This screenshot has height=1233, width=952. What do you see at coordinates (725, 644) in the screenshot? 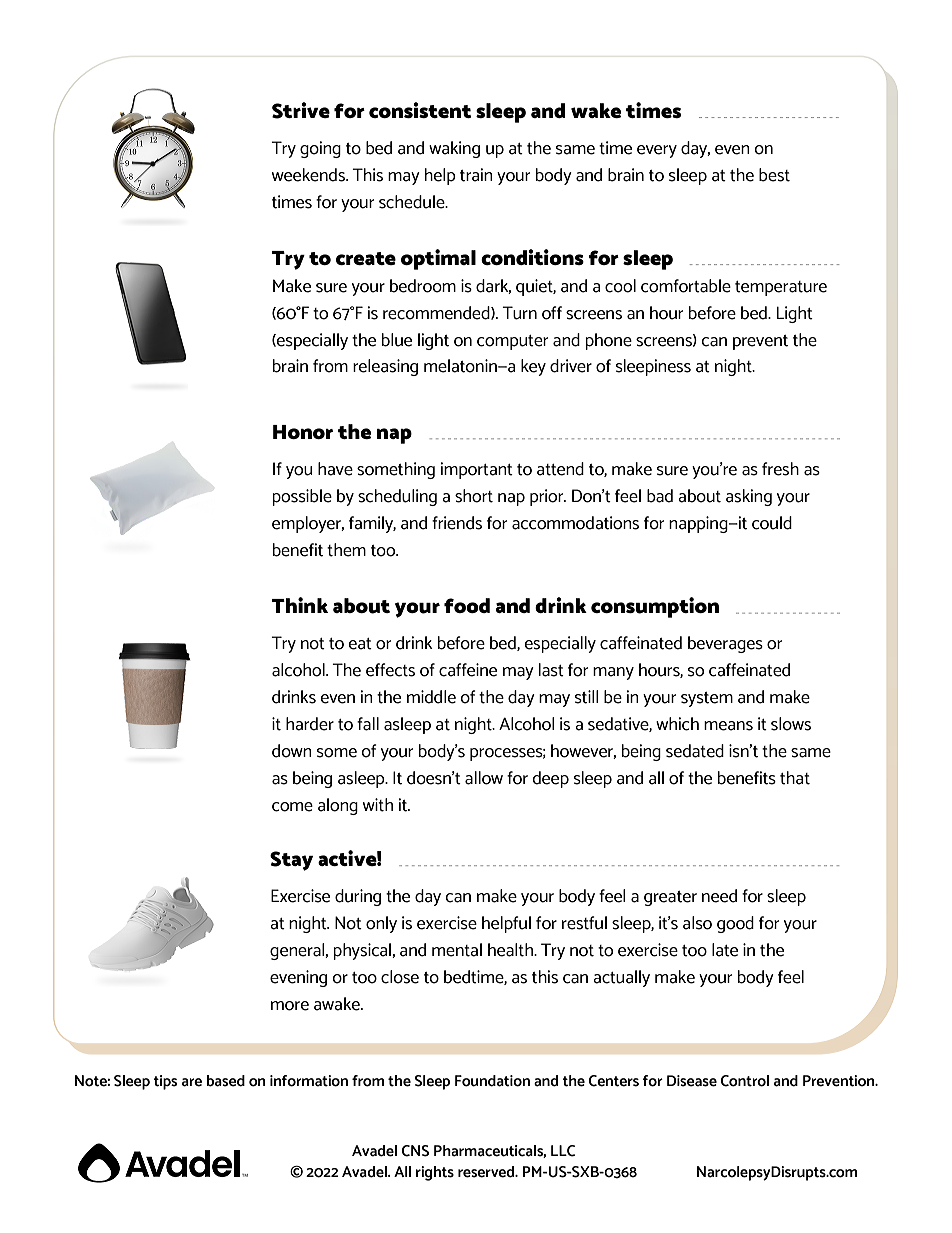
I see `beverages` at bounding box center [725, 644].
